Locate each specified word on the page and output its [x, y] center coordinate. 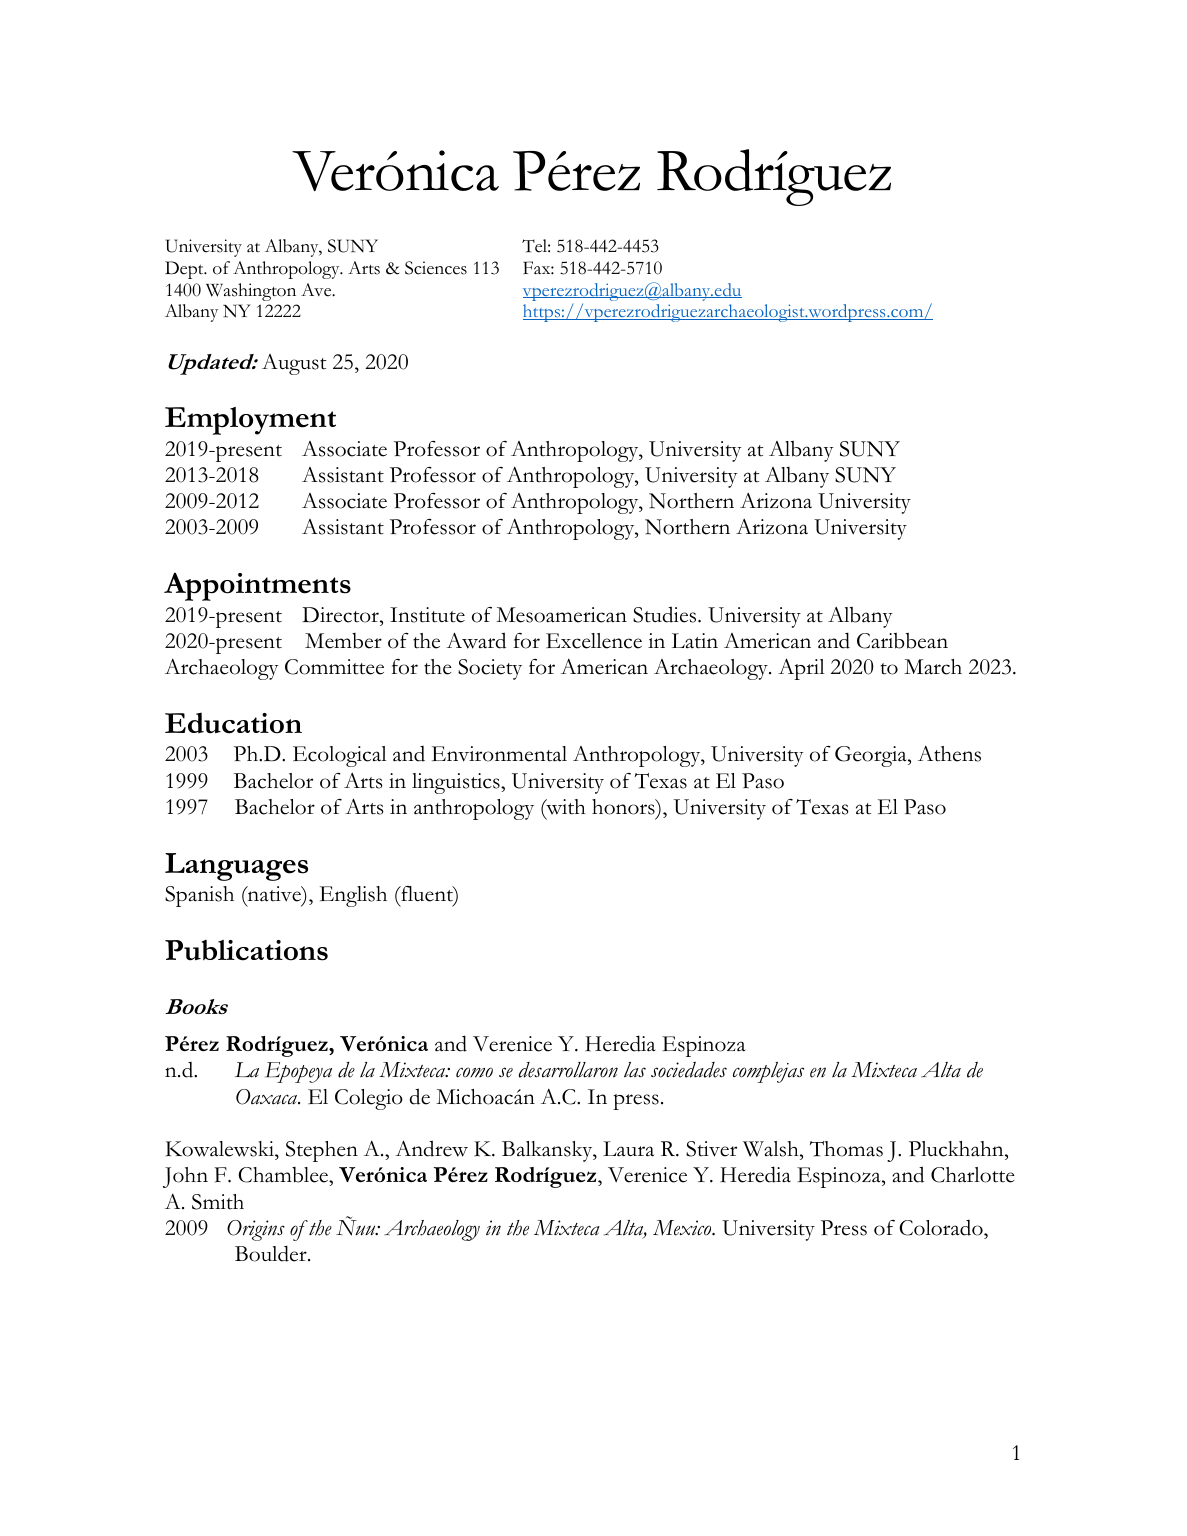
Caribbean [902, 640]
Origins [256, 1230]
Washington [251, 292]
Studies [666, 614]
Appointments [257, 587]
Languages [236, 867]
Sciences [436, 268]
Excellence [594, 641]
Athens [949, 754]
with [565, 808]
